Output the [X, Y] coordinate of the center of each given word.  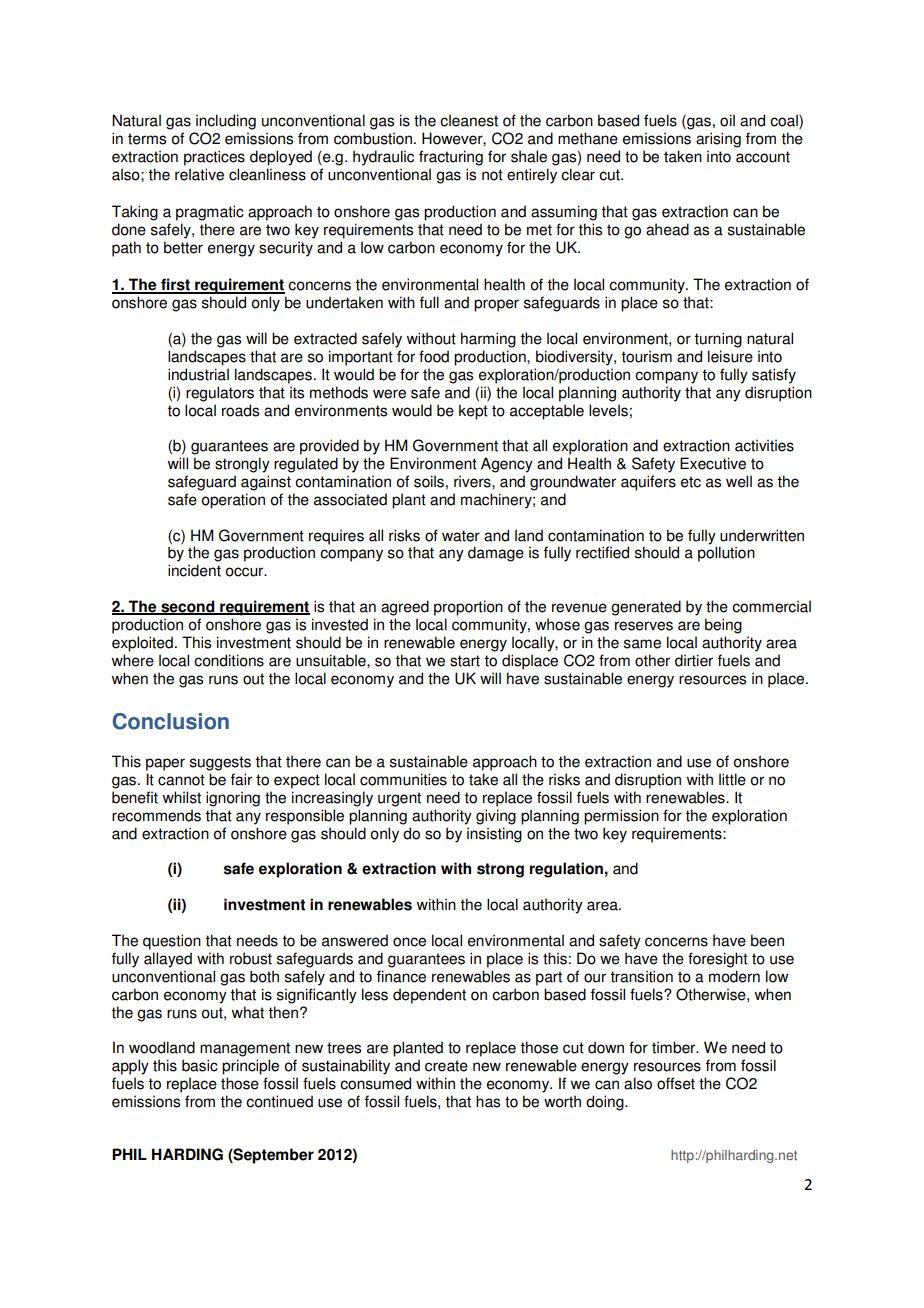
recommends [156, 815]
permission [621, 817]
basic [200, 1065]
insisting [494, 835]
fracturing [451, 158]
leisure [730, 356]
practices [214, 158]
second [188, 607]
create [446, 1066]
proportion [468, 608]
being [723, 626]
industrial [198, 374]
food [434, 356]
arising [718, 140]
